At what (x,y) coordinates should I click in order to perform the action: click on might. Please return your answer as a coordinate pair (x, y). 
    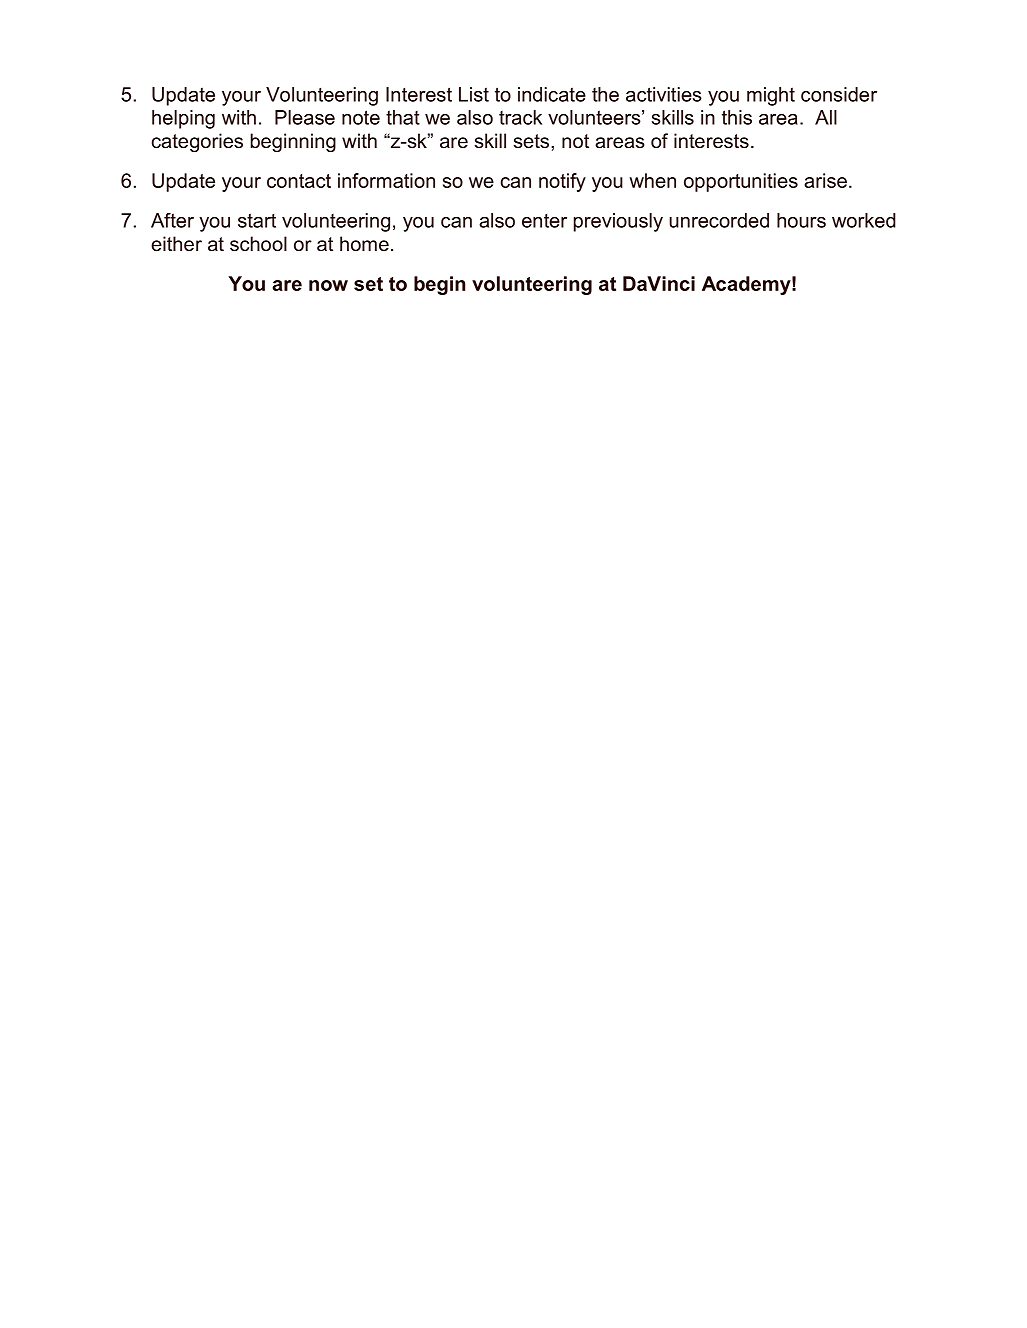
    Looking at the image, I should click on (771, 96).
